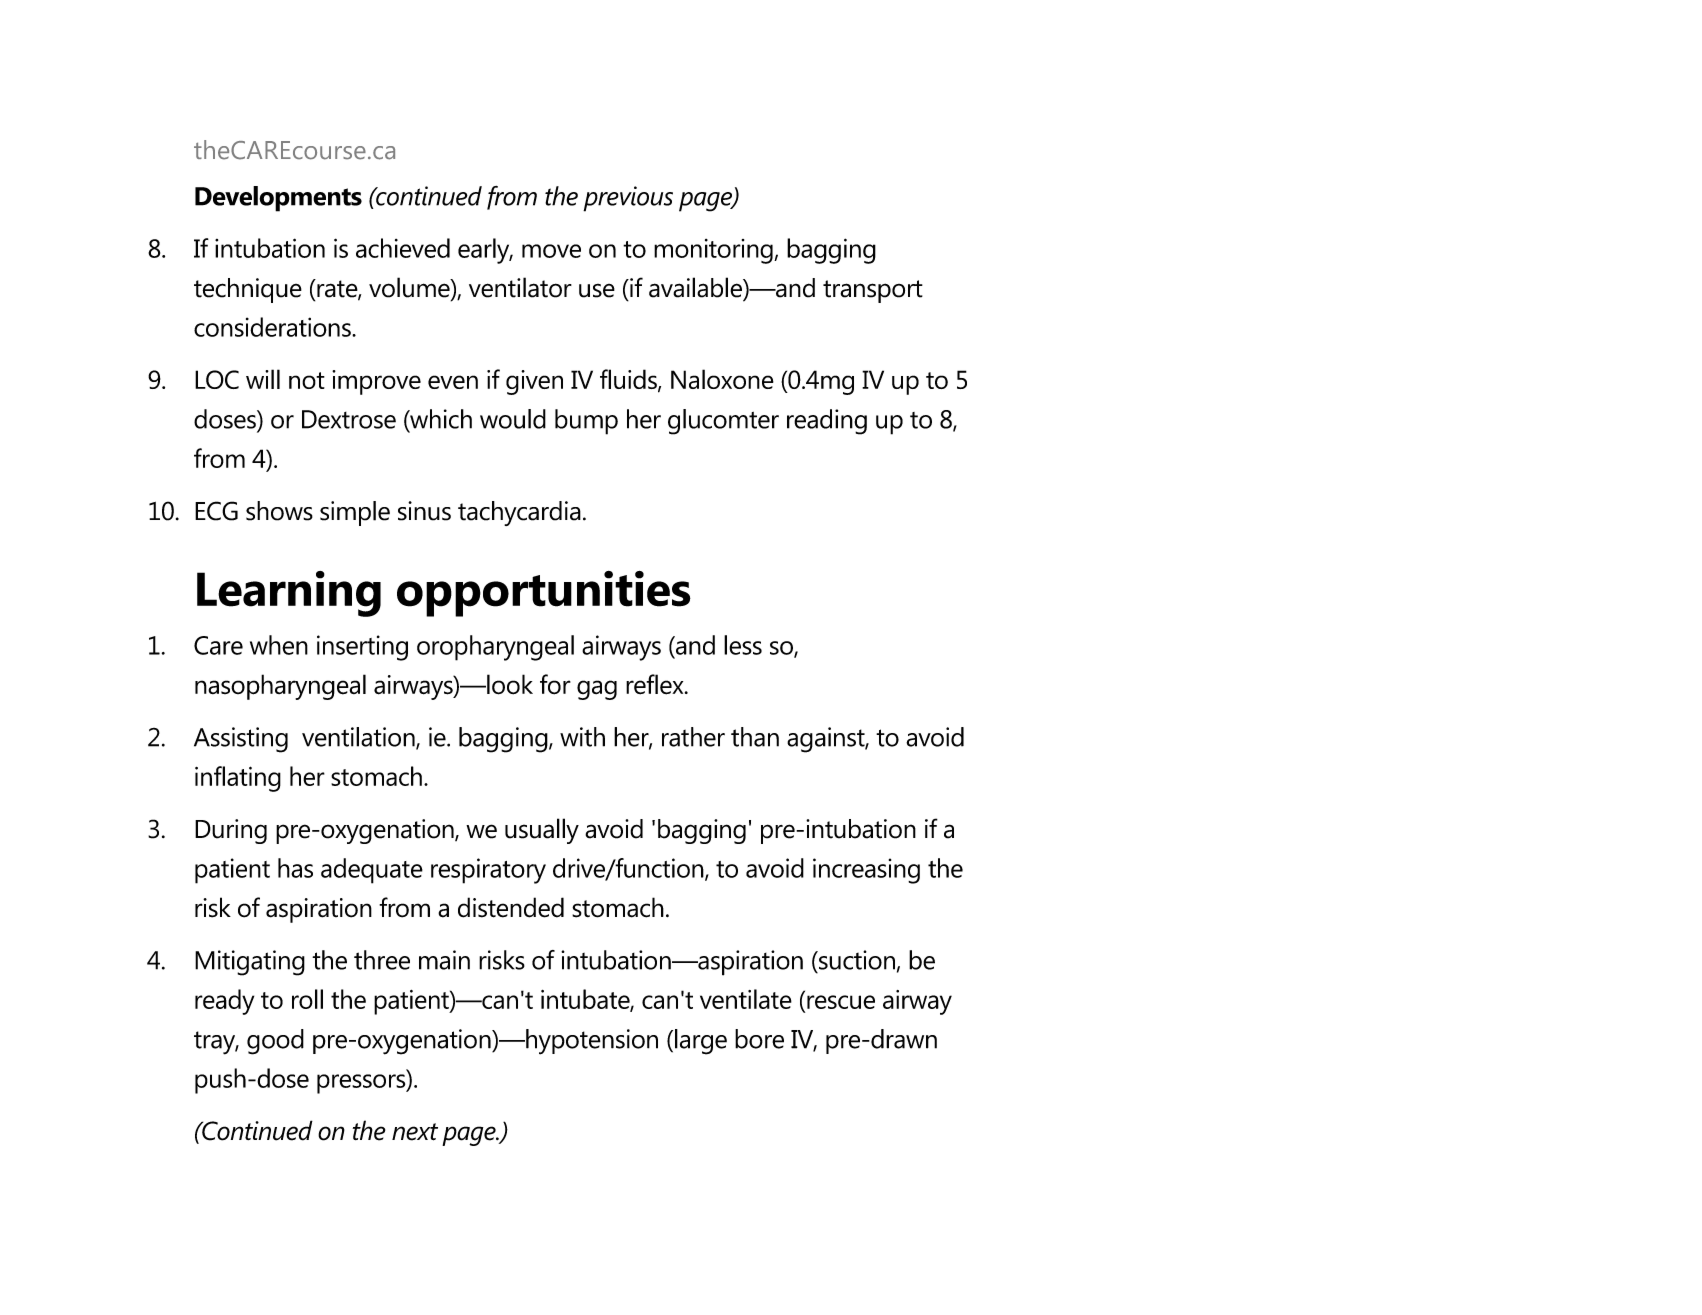 The image size is (1702, 1315). Describe the element at coordinates (866, 871) in the screenshot. I see `increasing` at that location.
